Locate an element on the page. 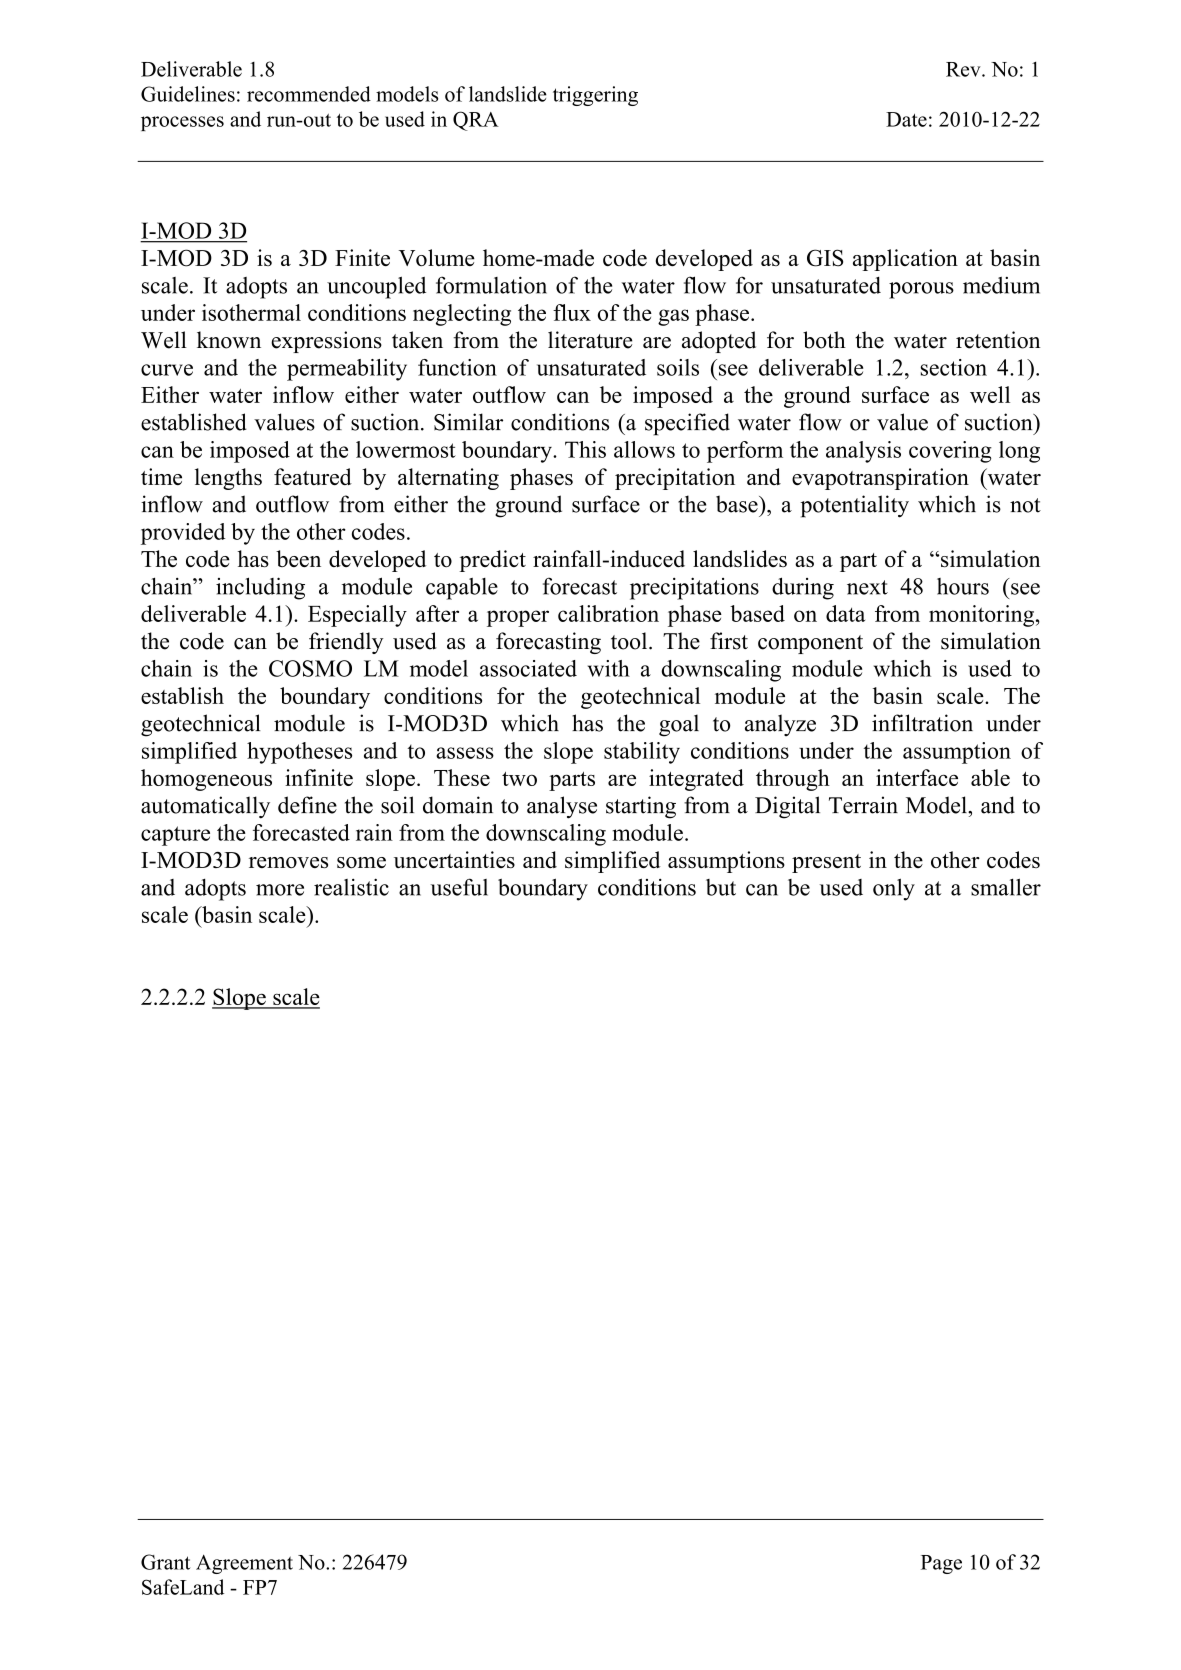  only is located at coordinates (894, 889).
